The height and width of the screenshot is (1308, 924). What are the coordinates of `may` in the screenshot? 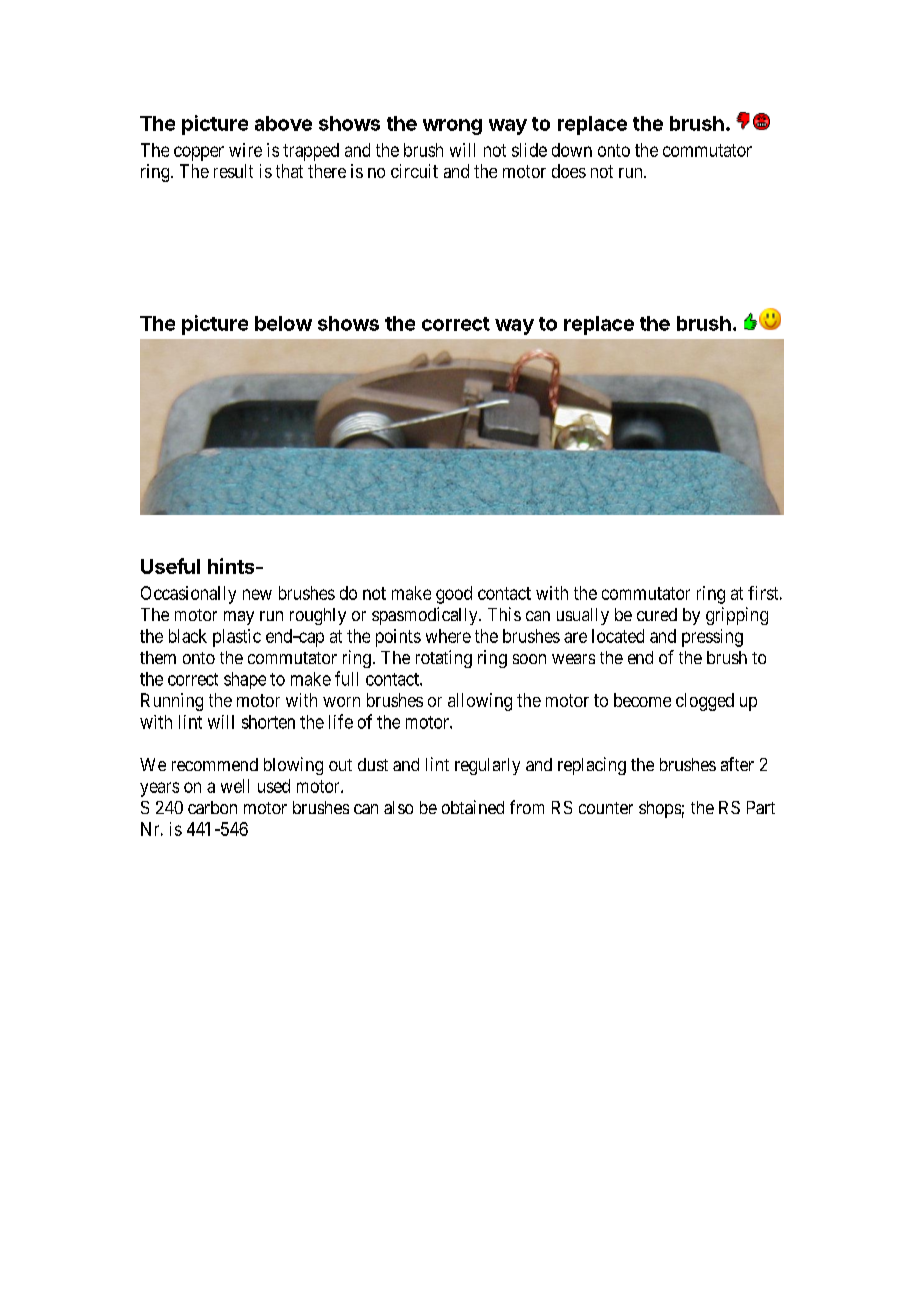 It's located at (239, 618).
